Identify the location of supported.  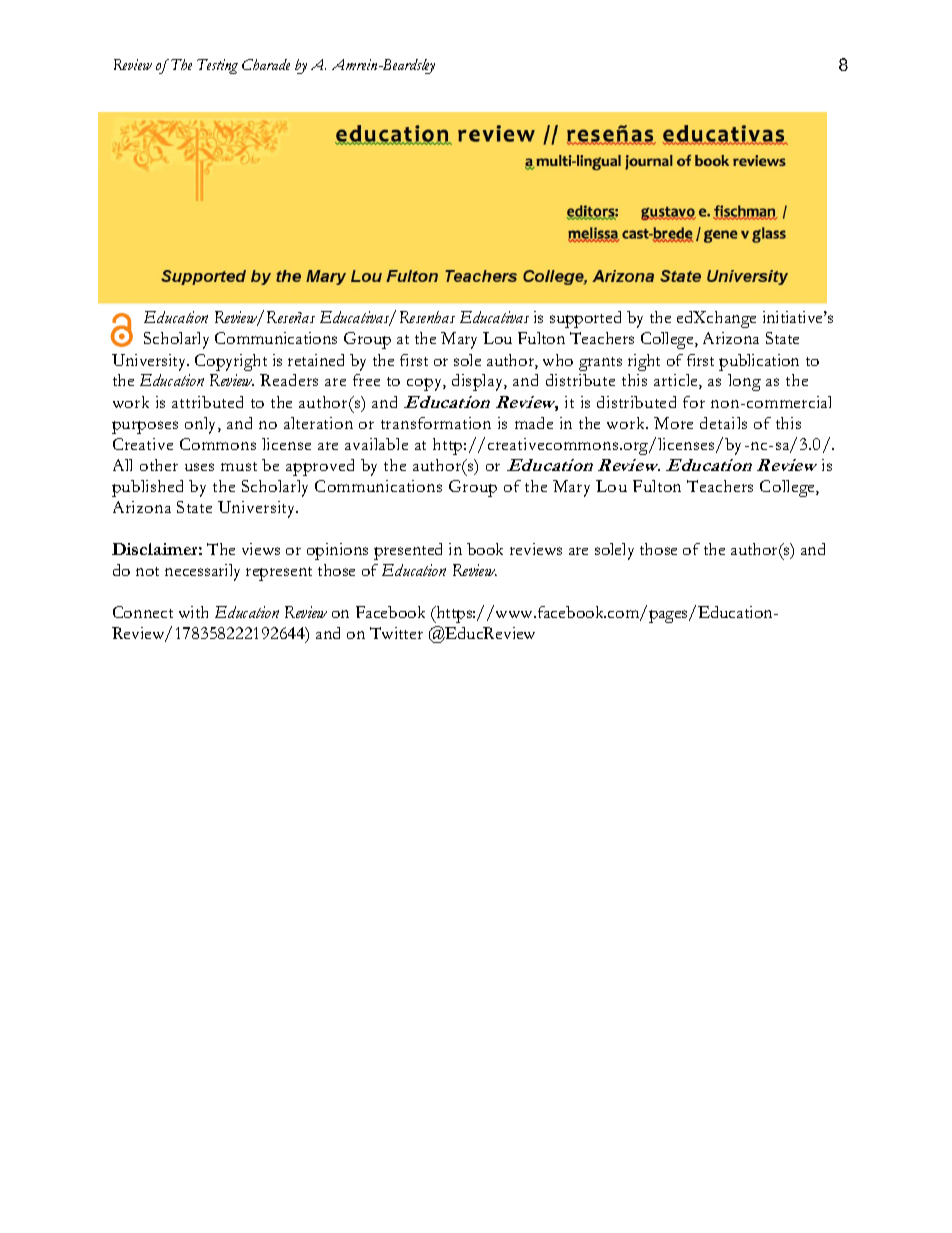
(585, 319).
